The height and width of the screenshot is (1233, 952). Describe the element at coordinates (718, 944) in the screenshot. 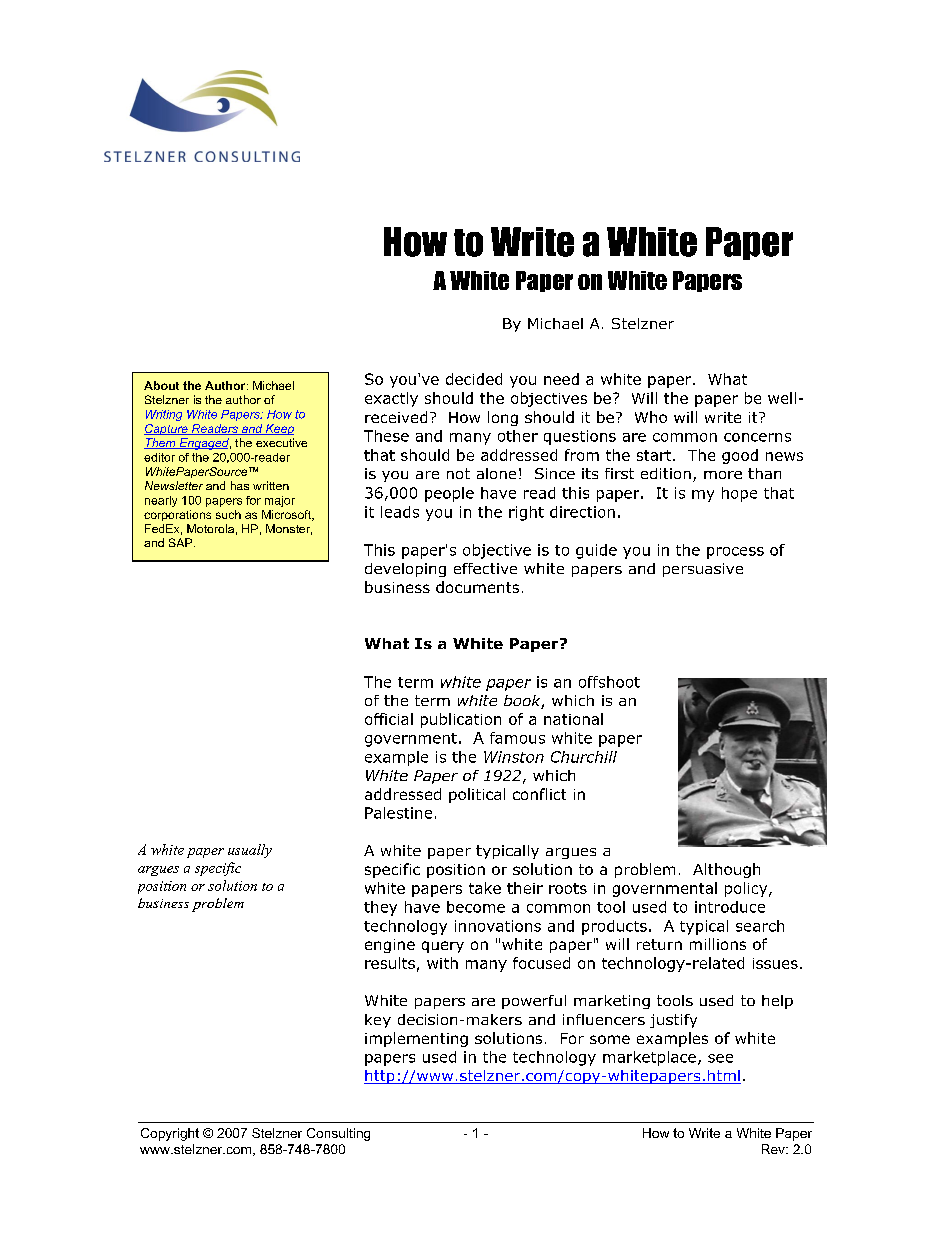

I see `millions` at that location.
